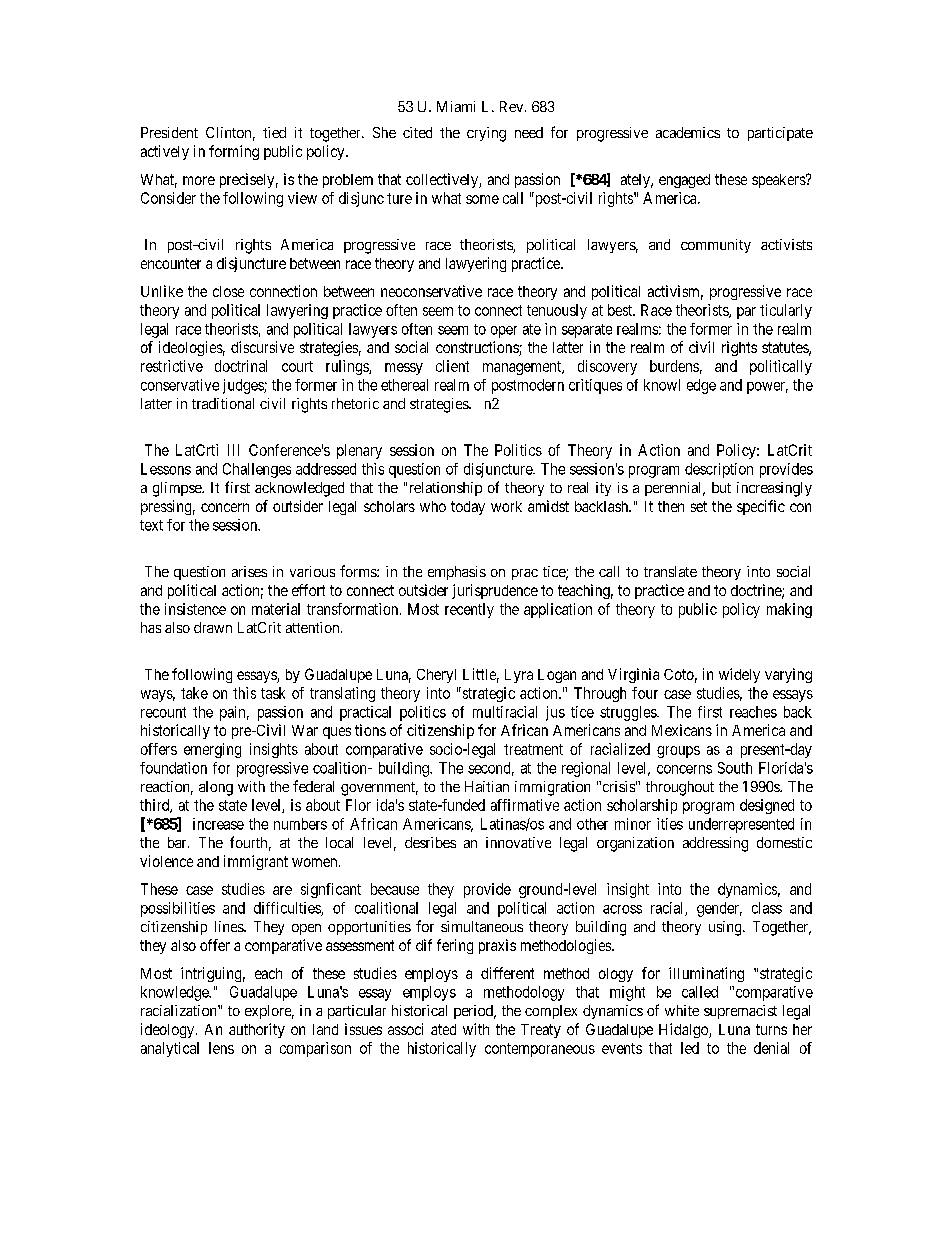  Describe the element at coordinates (533, 749) in the screenshot. I see `treatment` at that location.
